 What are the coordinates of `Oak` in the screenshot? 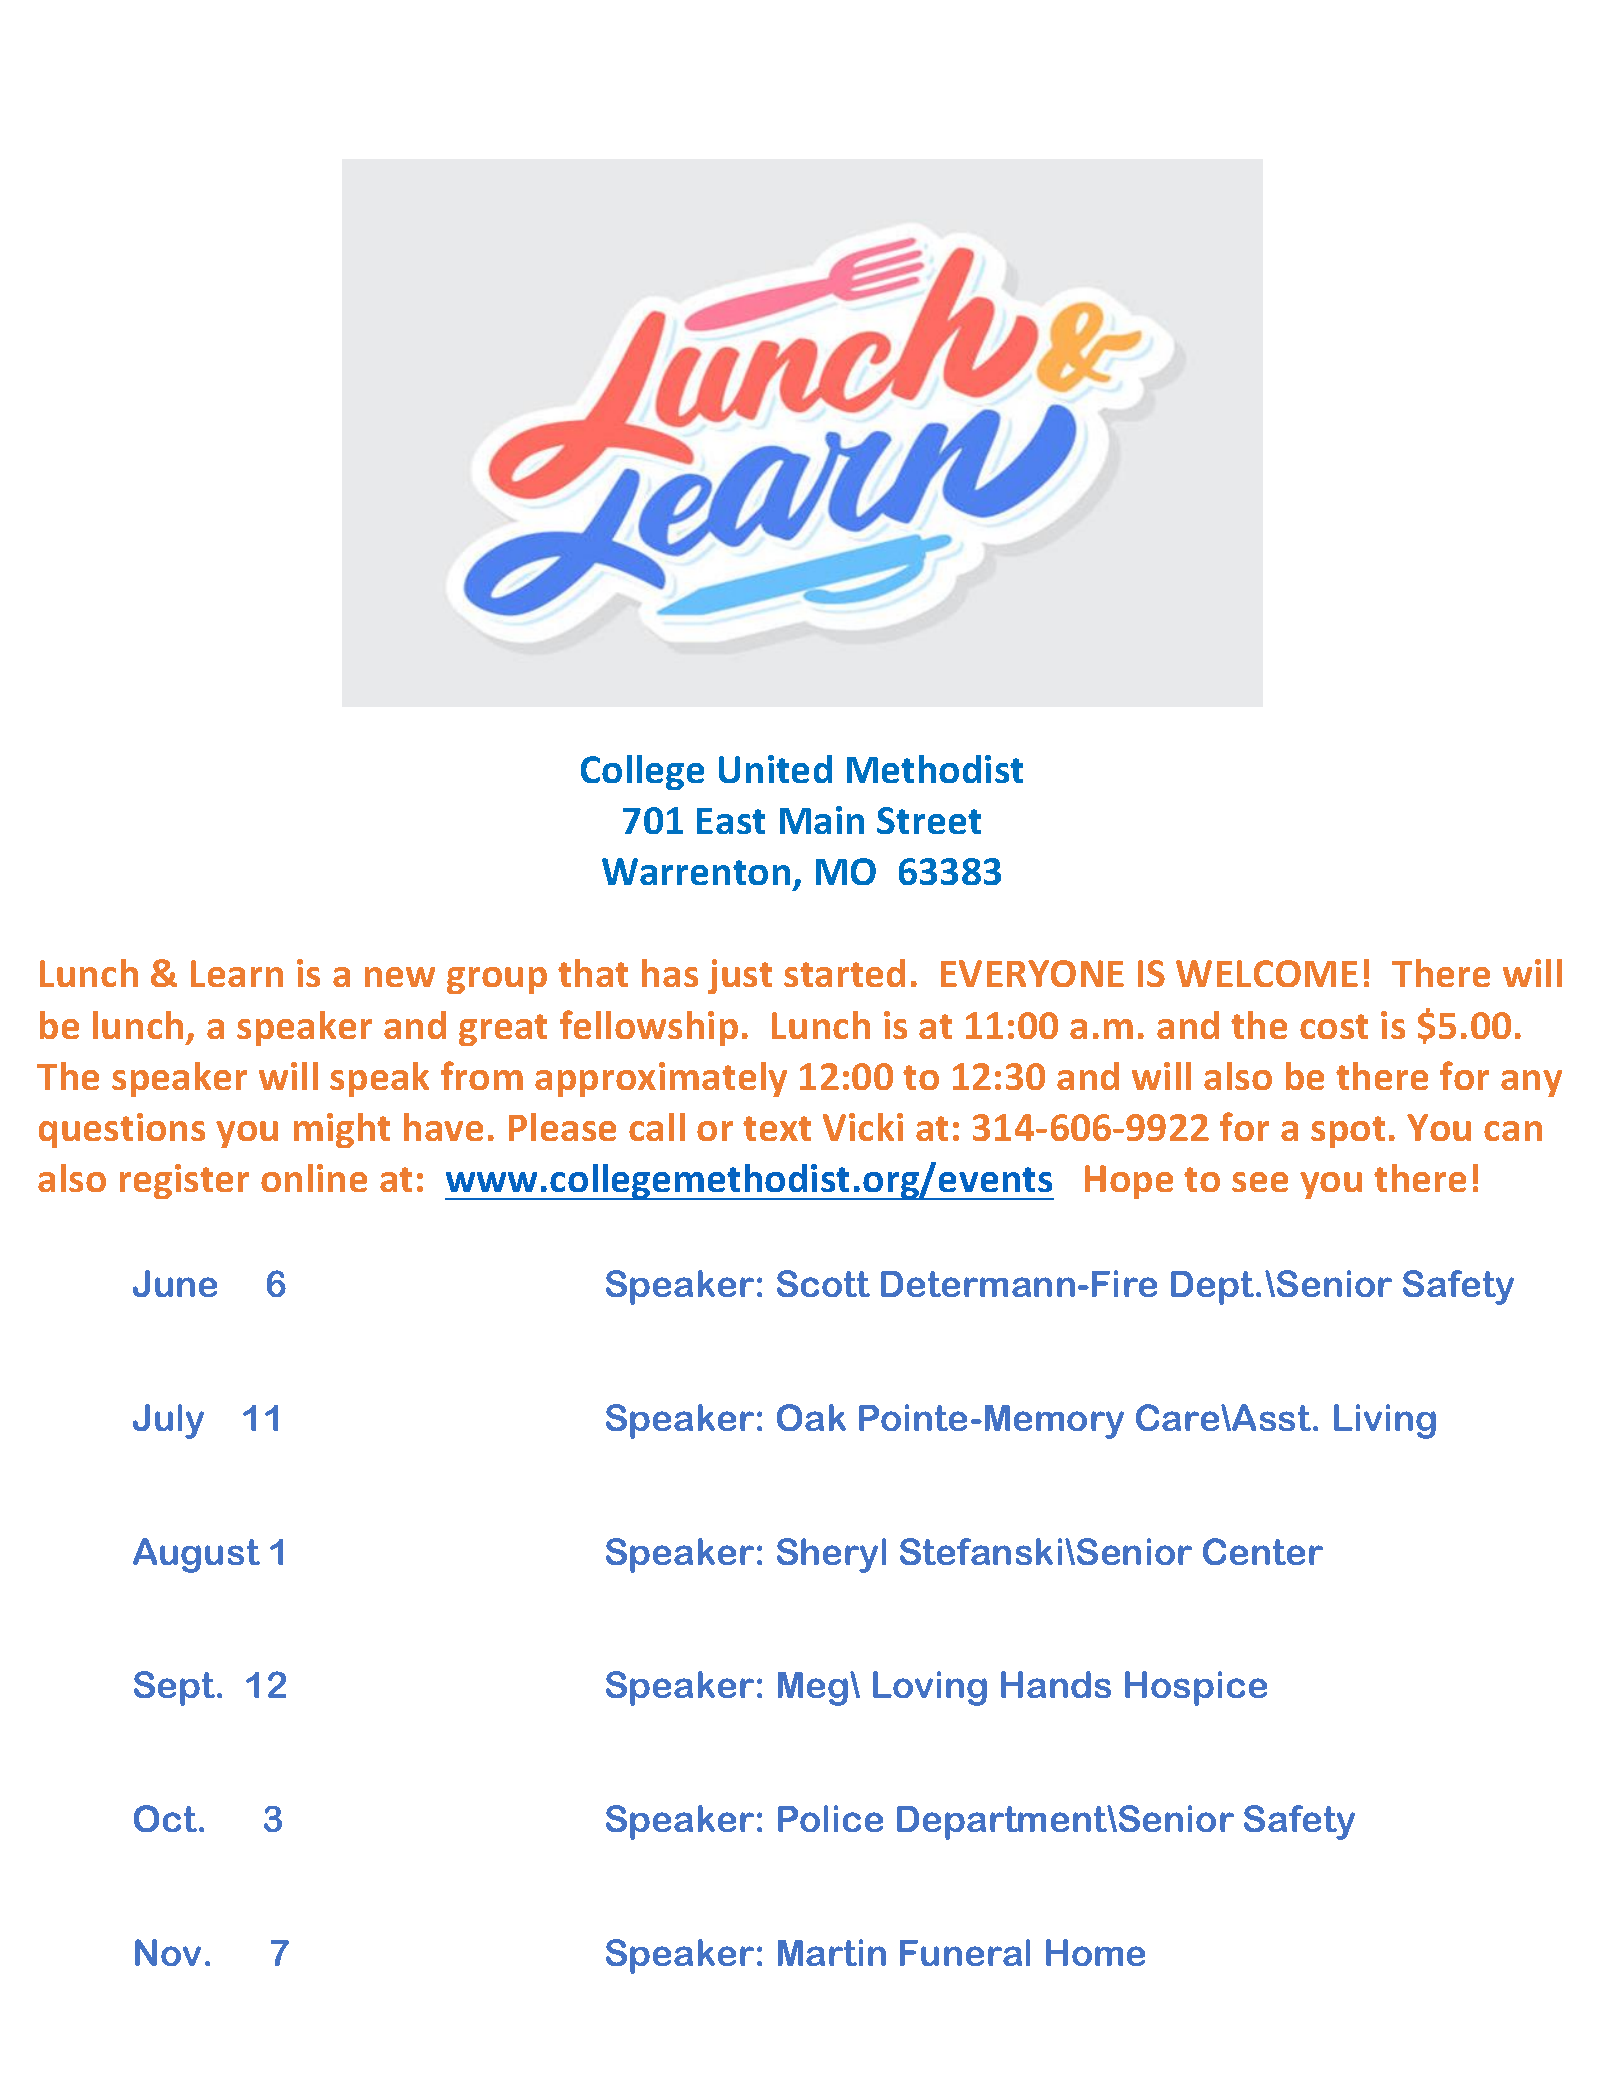 It's located at (811, 1417).
